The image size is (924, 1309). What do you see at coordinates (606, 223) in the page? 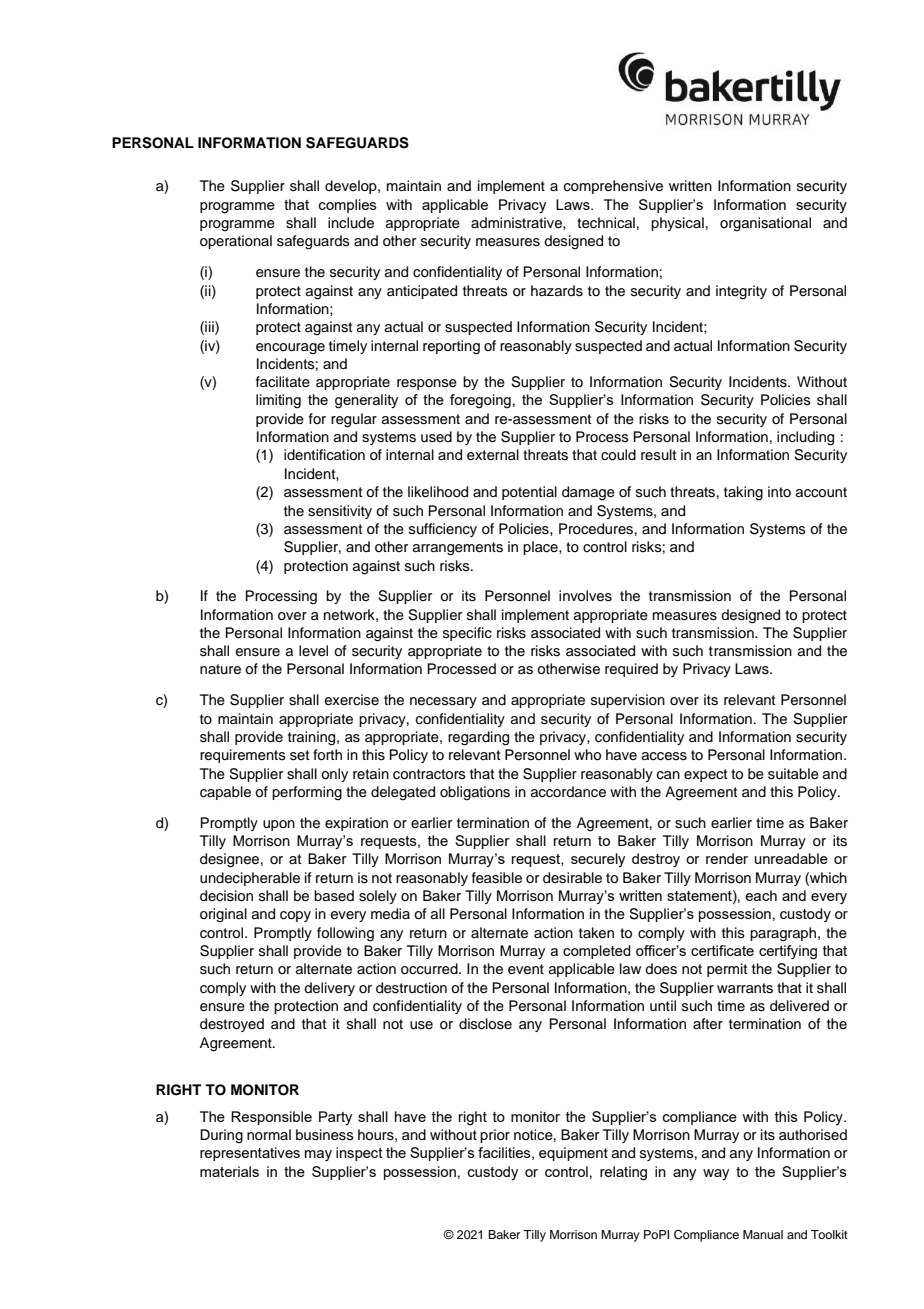
I see `technical` at bounding box center [606, 223].
